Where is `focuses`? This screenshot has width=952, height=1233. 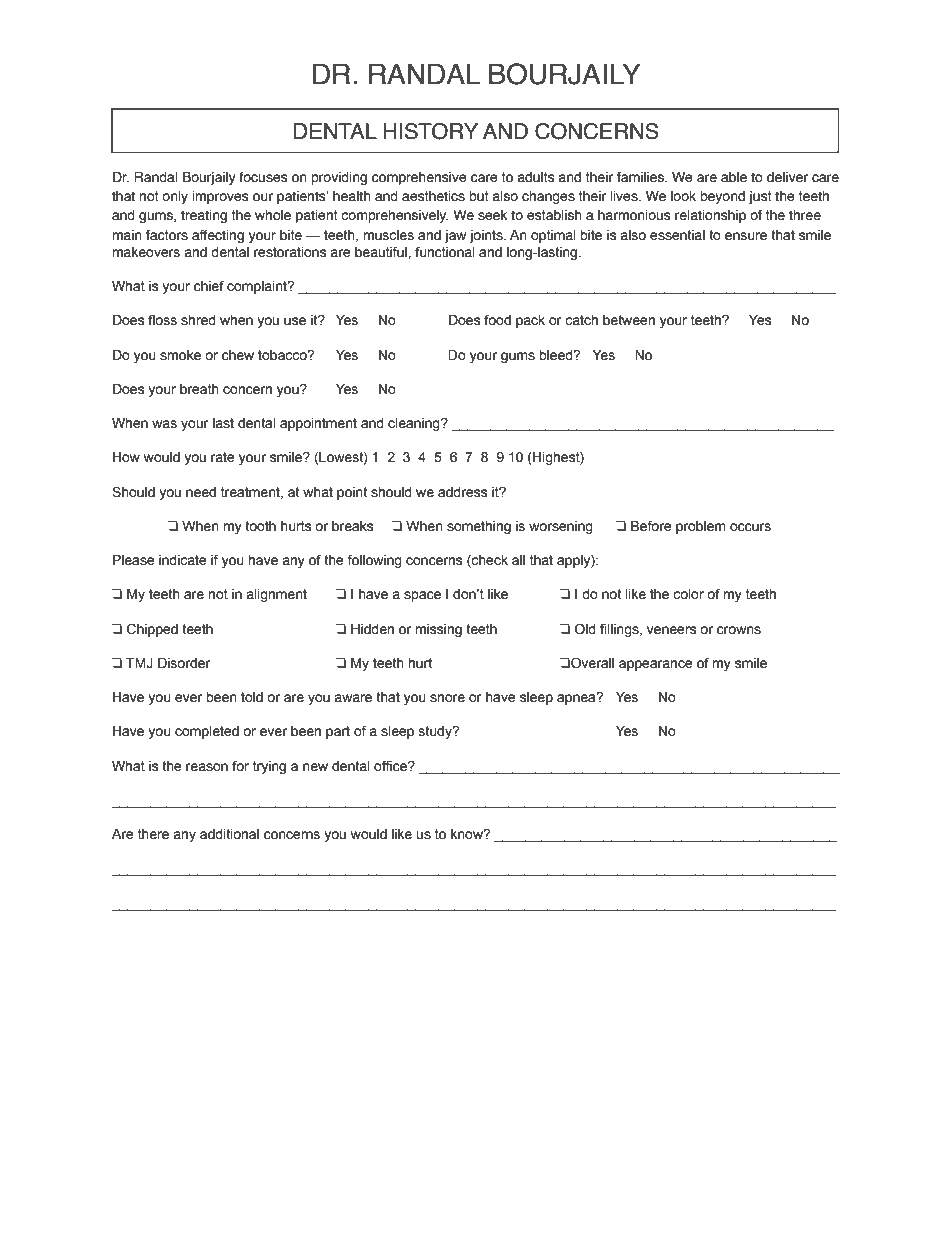 focuses is located at coordinates (263, 177).
